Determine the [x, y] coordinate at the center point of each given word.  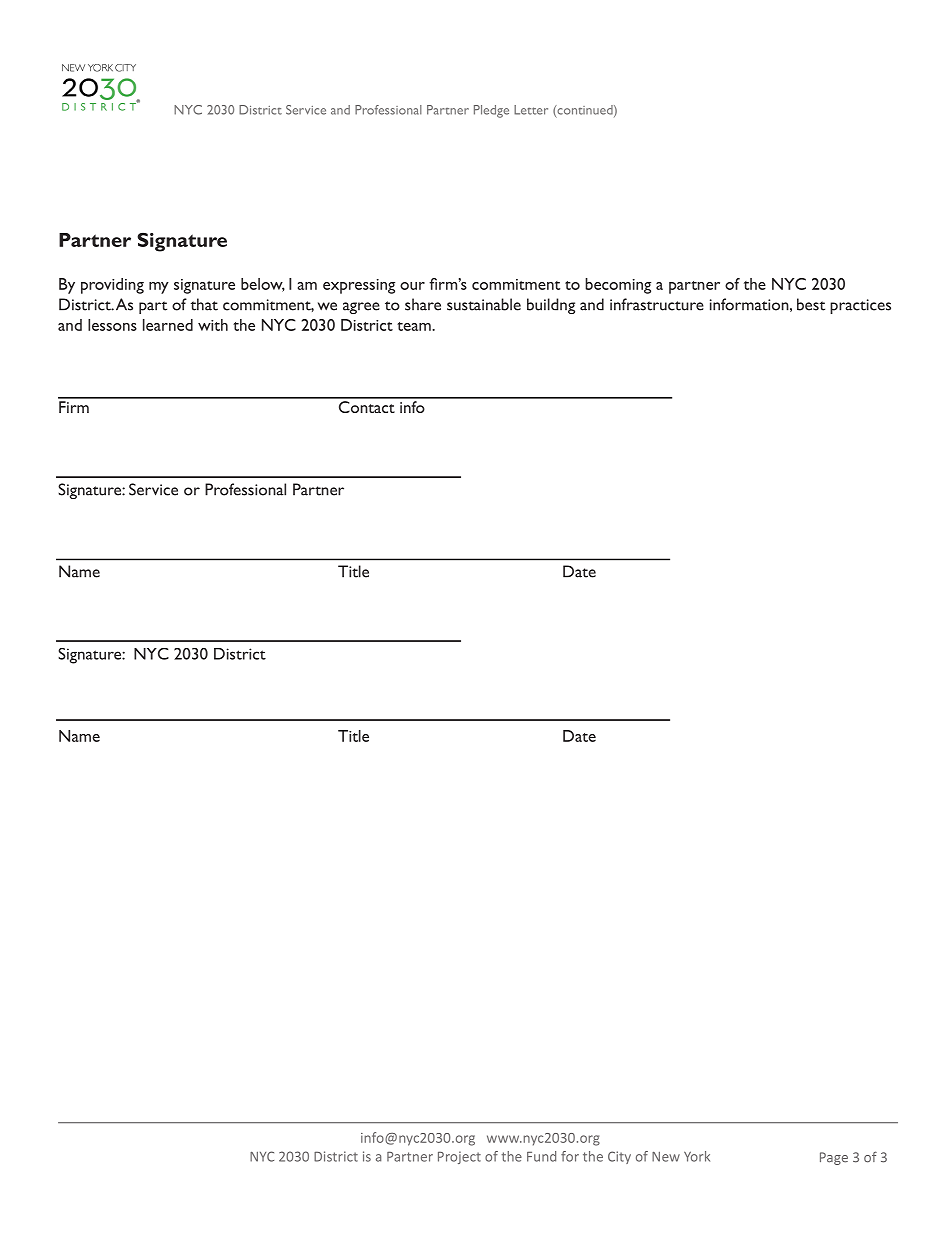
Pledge [491, 111]
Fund [541, 1156]
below [263, 285]
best [811, 304]
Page [834, 1158]
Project [459, 1157]
